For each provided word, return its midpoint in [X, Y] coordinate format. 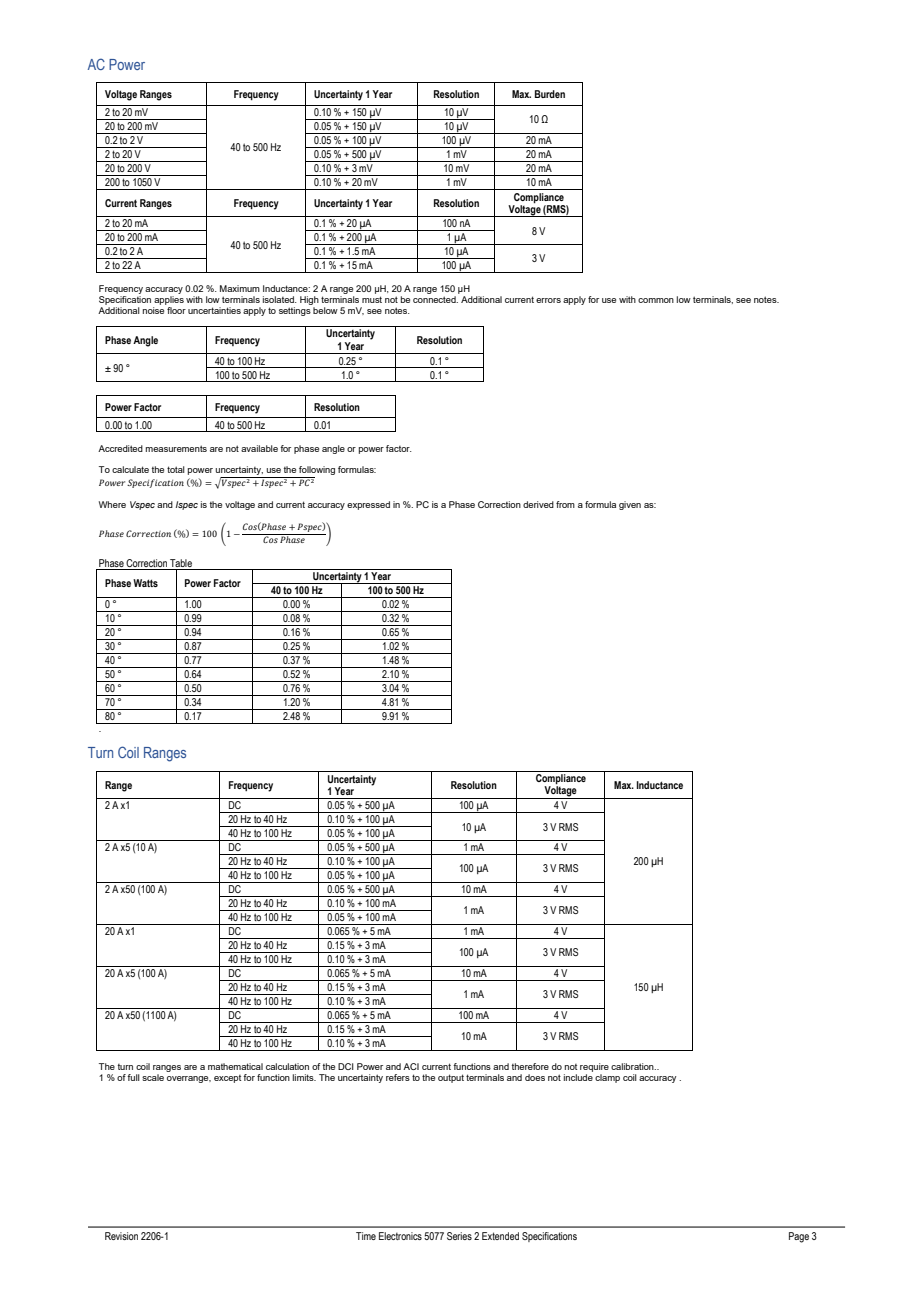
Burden [550, 94]
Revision [121, 1236]
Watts [145, 583]
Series [459, 1236]
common [656, 300]
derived [538, 504]
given [630, 505]
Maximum [240, 288]
